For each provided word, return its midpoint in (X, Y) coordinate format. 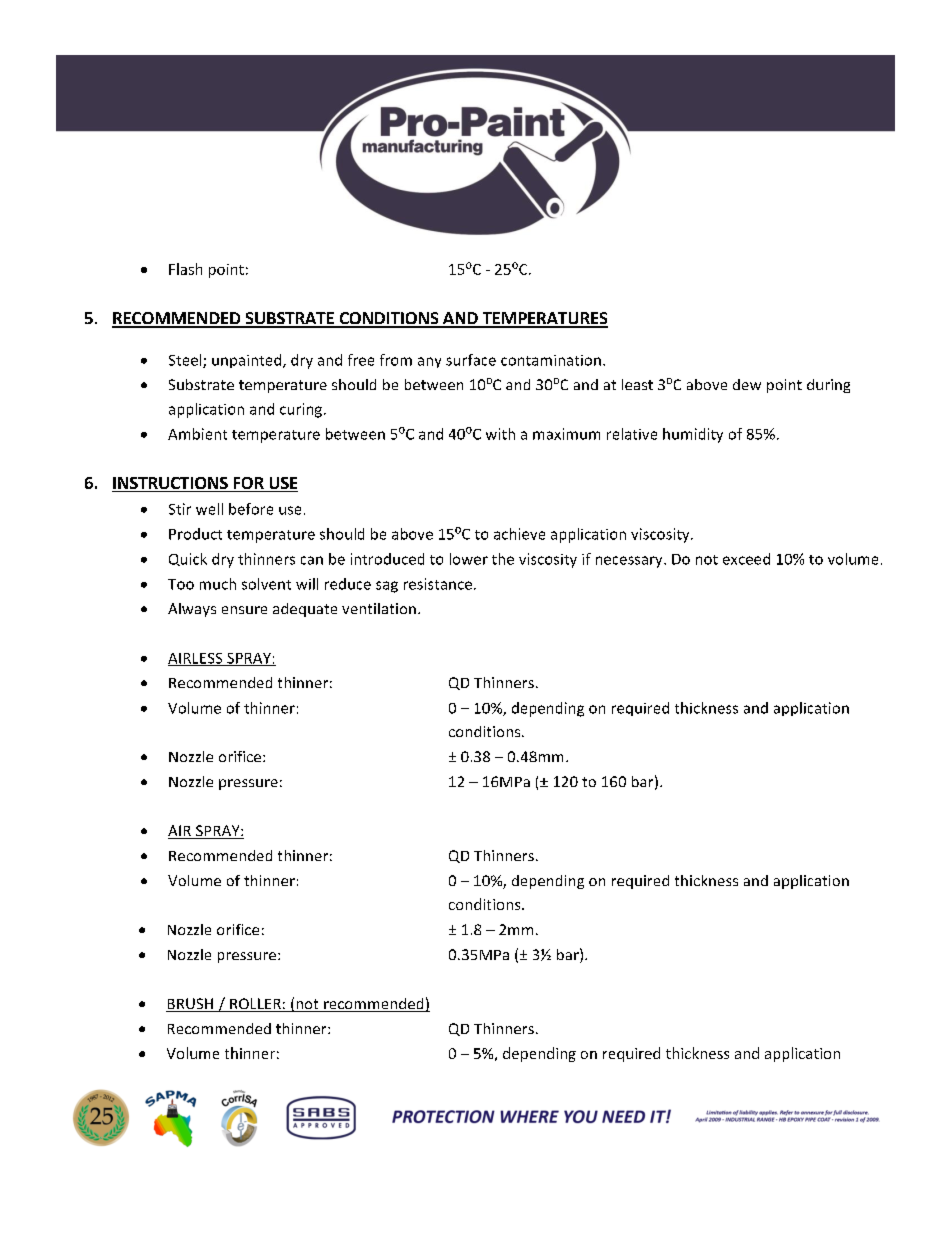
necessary (630, 562)
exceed (746, 559)
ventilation (379, 608)
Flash (185, 269)
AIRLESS (196, 659)
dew (747, 384)
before (251, 509)
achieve (519, 534)
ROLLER (255, 1005)
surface (471, 360)
